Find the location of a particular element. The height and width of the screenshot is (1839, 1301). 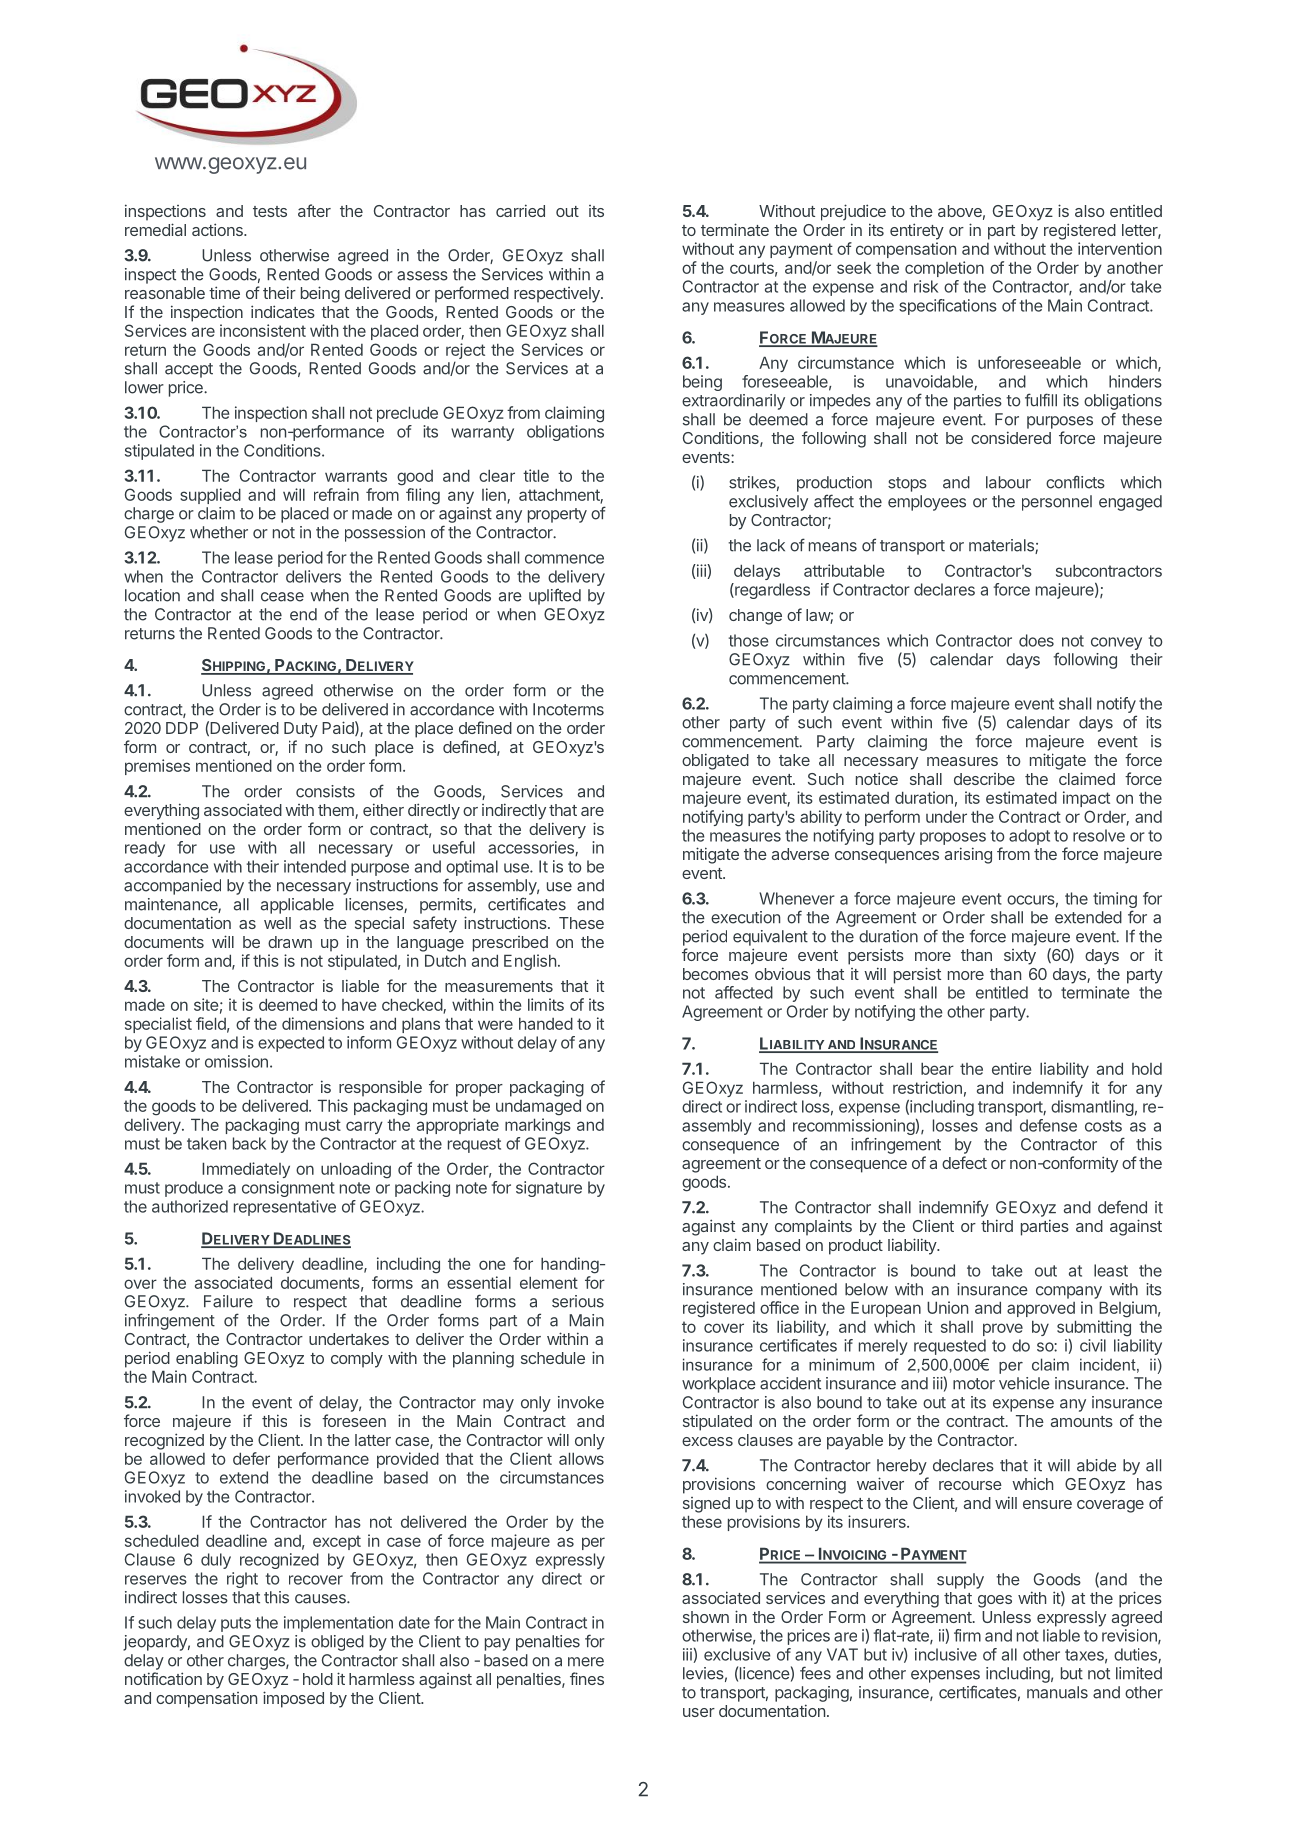

sixty is located at coordinates (1020, 957).
